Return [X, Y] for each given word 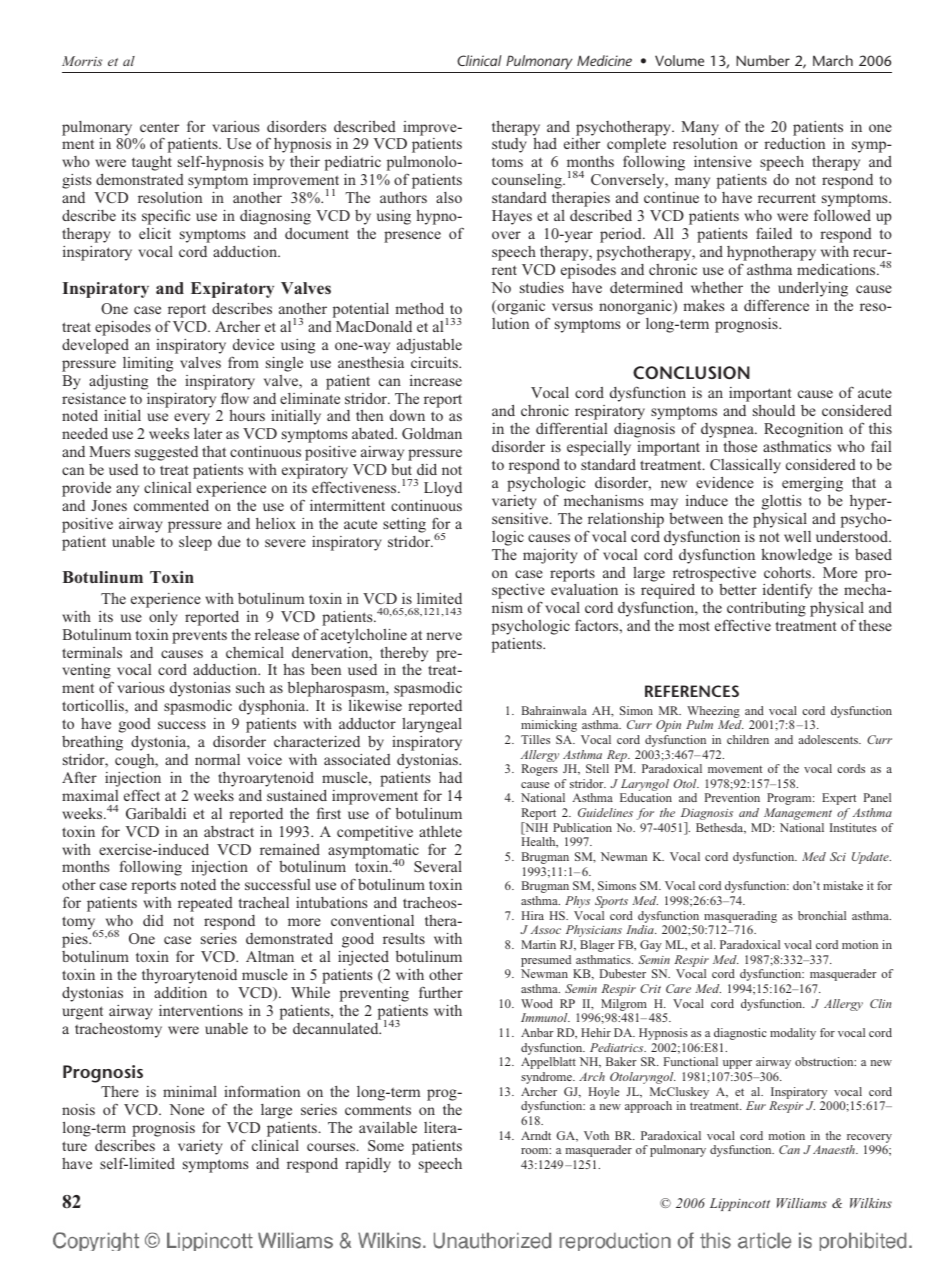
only [163, 618]
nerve [444, 636]
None [186, 1109]
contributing [766, 610]
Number [763, 60]
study [509, 145]
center [159, 127]
